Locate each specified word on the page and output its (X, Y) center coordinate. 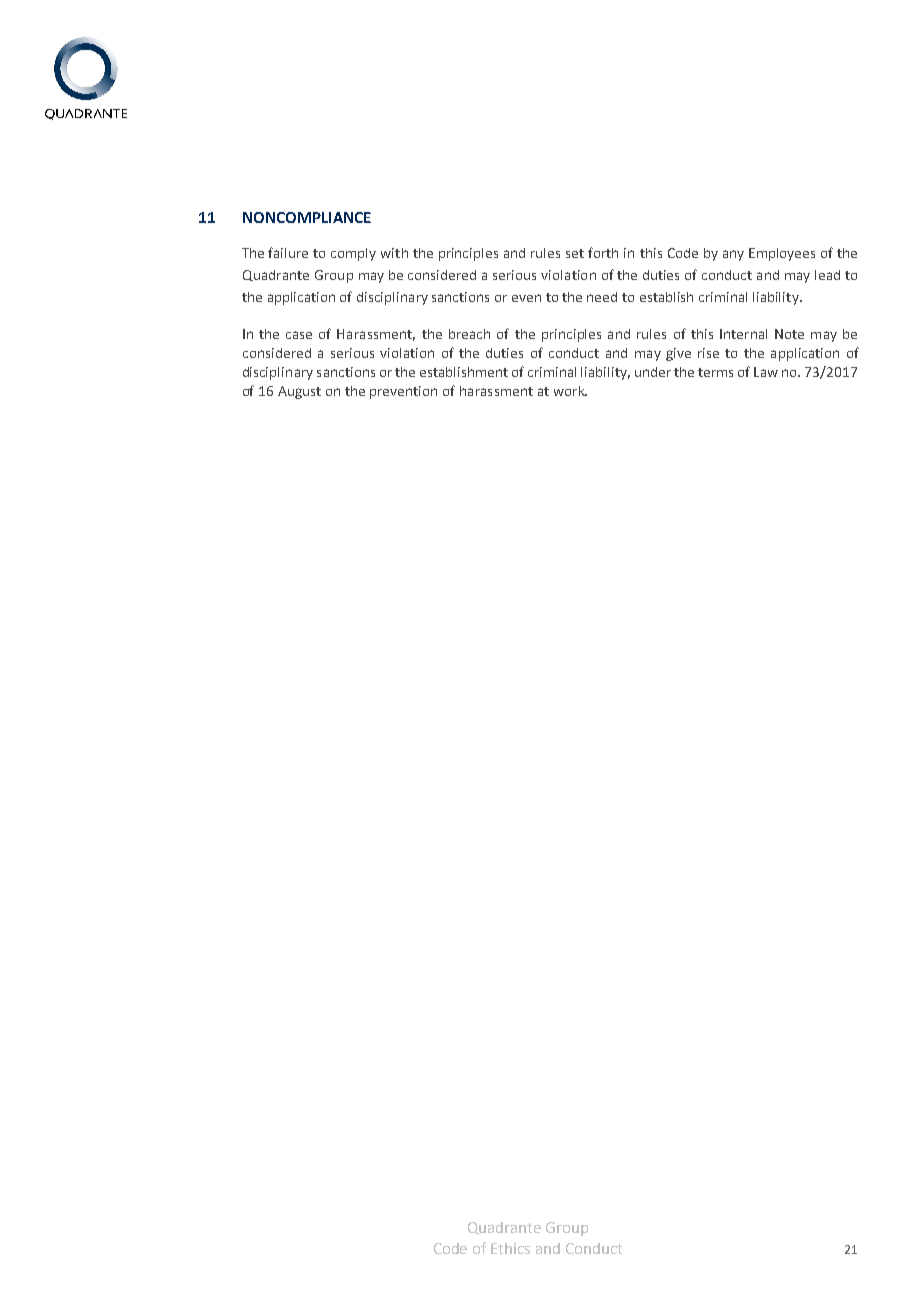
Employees (782, 254)
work (570, 391)
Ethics (510, 1248)
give (678, 354)
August (299, 392)
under (653, 372)
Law (766, 372)
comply (353, 254)
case (299, 335)
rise (708, 353)
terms (715, 372)
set (575, 253)
